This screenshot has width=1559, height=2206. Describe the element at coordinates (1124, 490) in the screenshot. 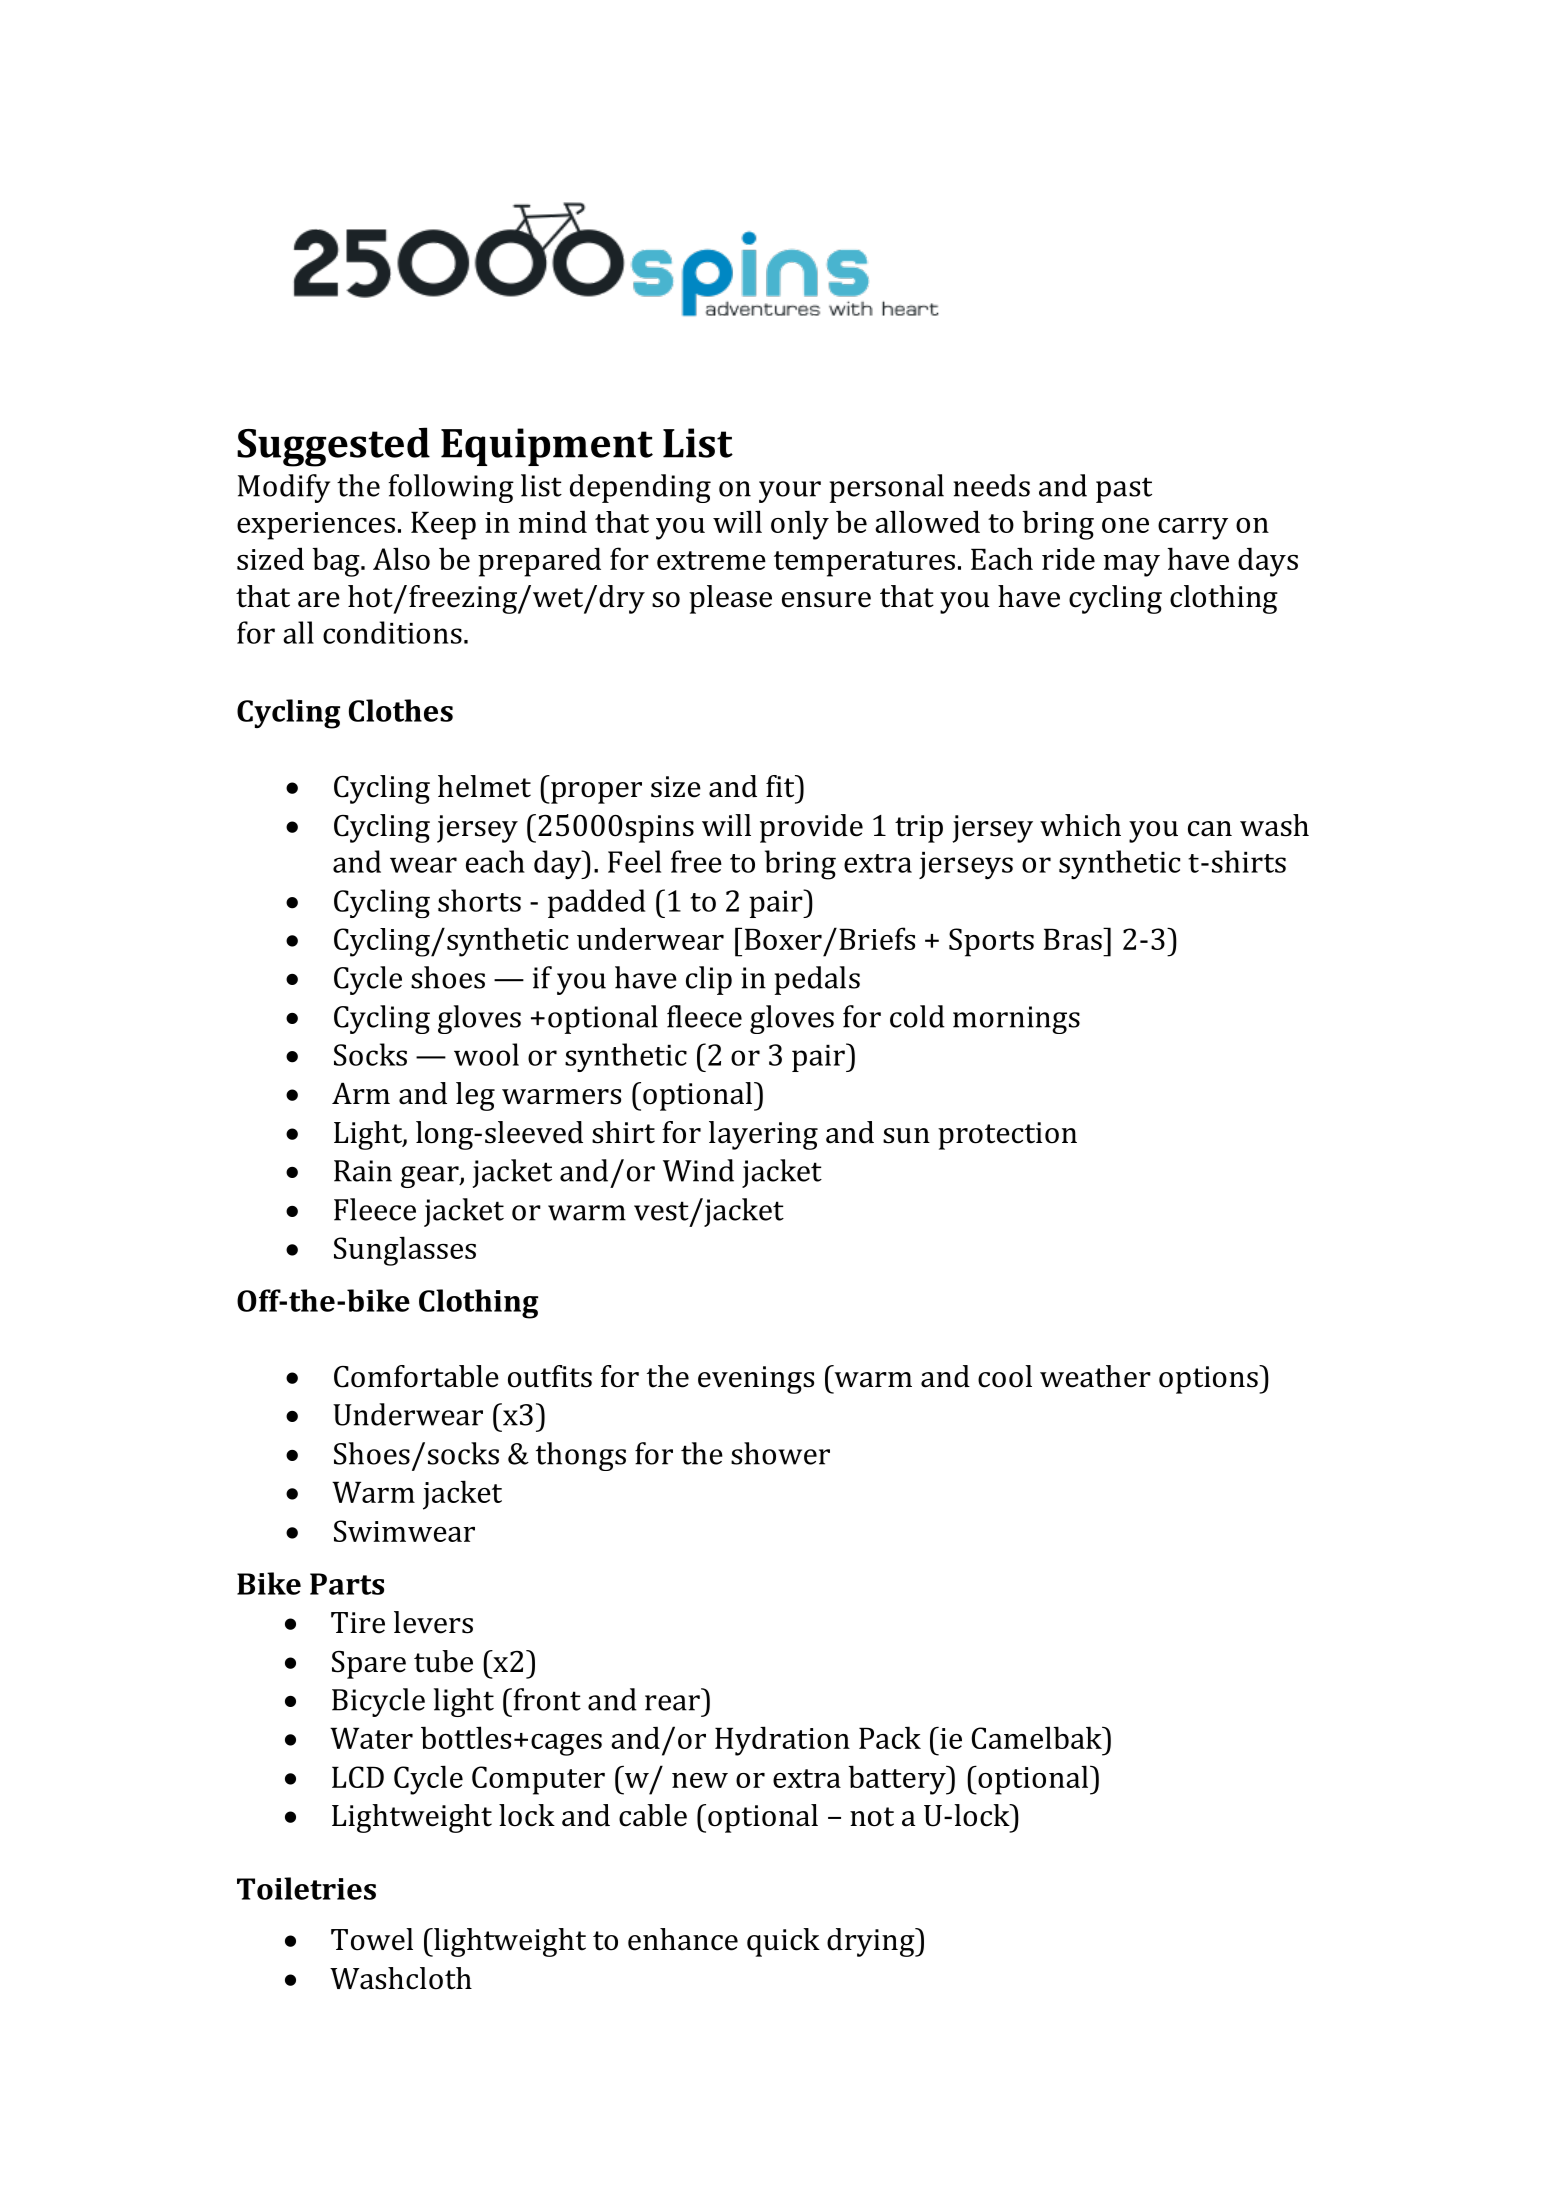

I see `past` at that location.
